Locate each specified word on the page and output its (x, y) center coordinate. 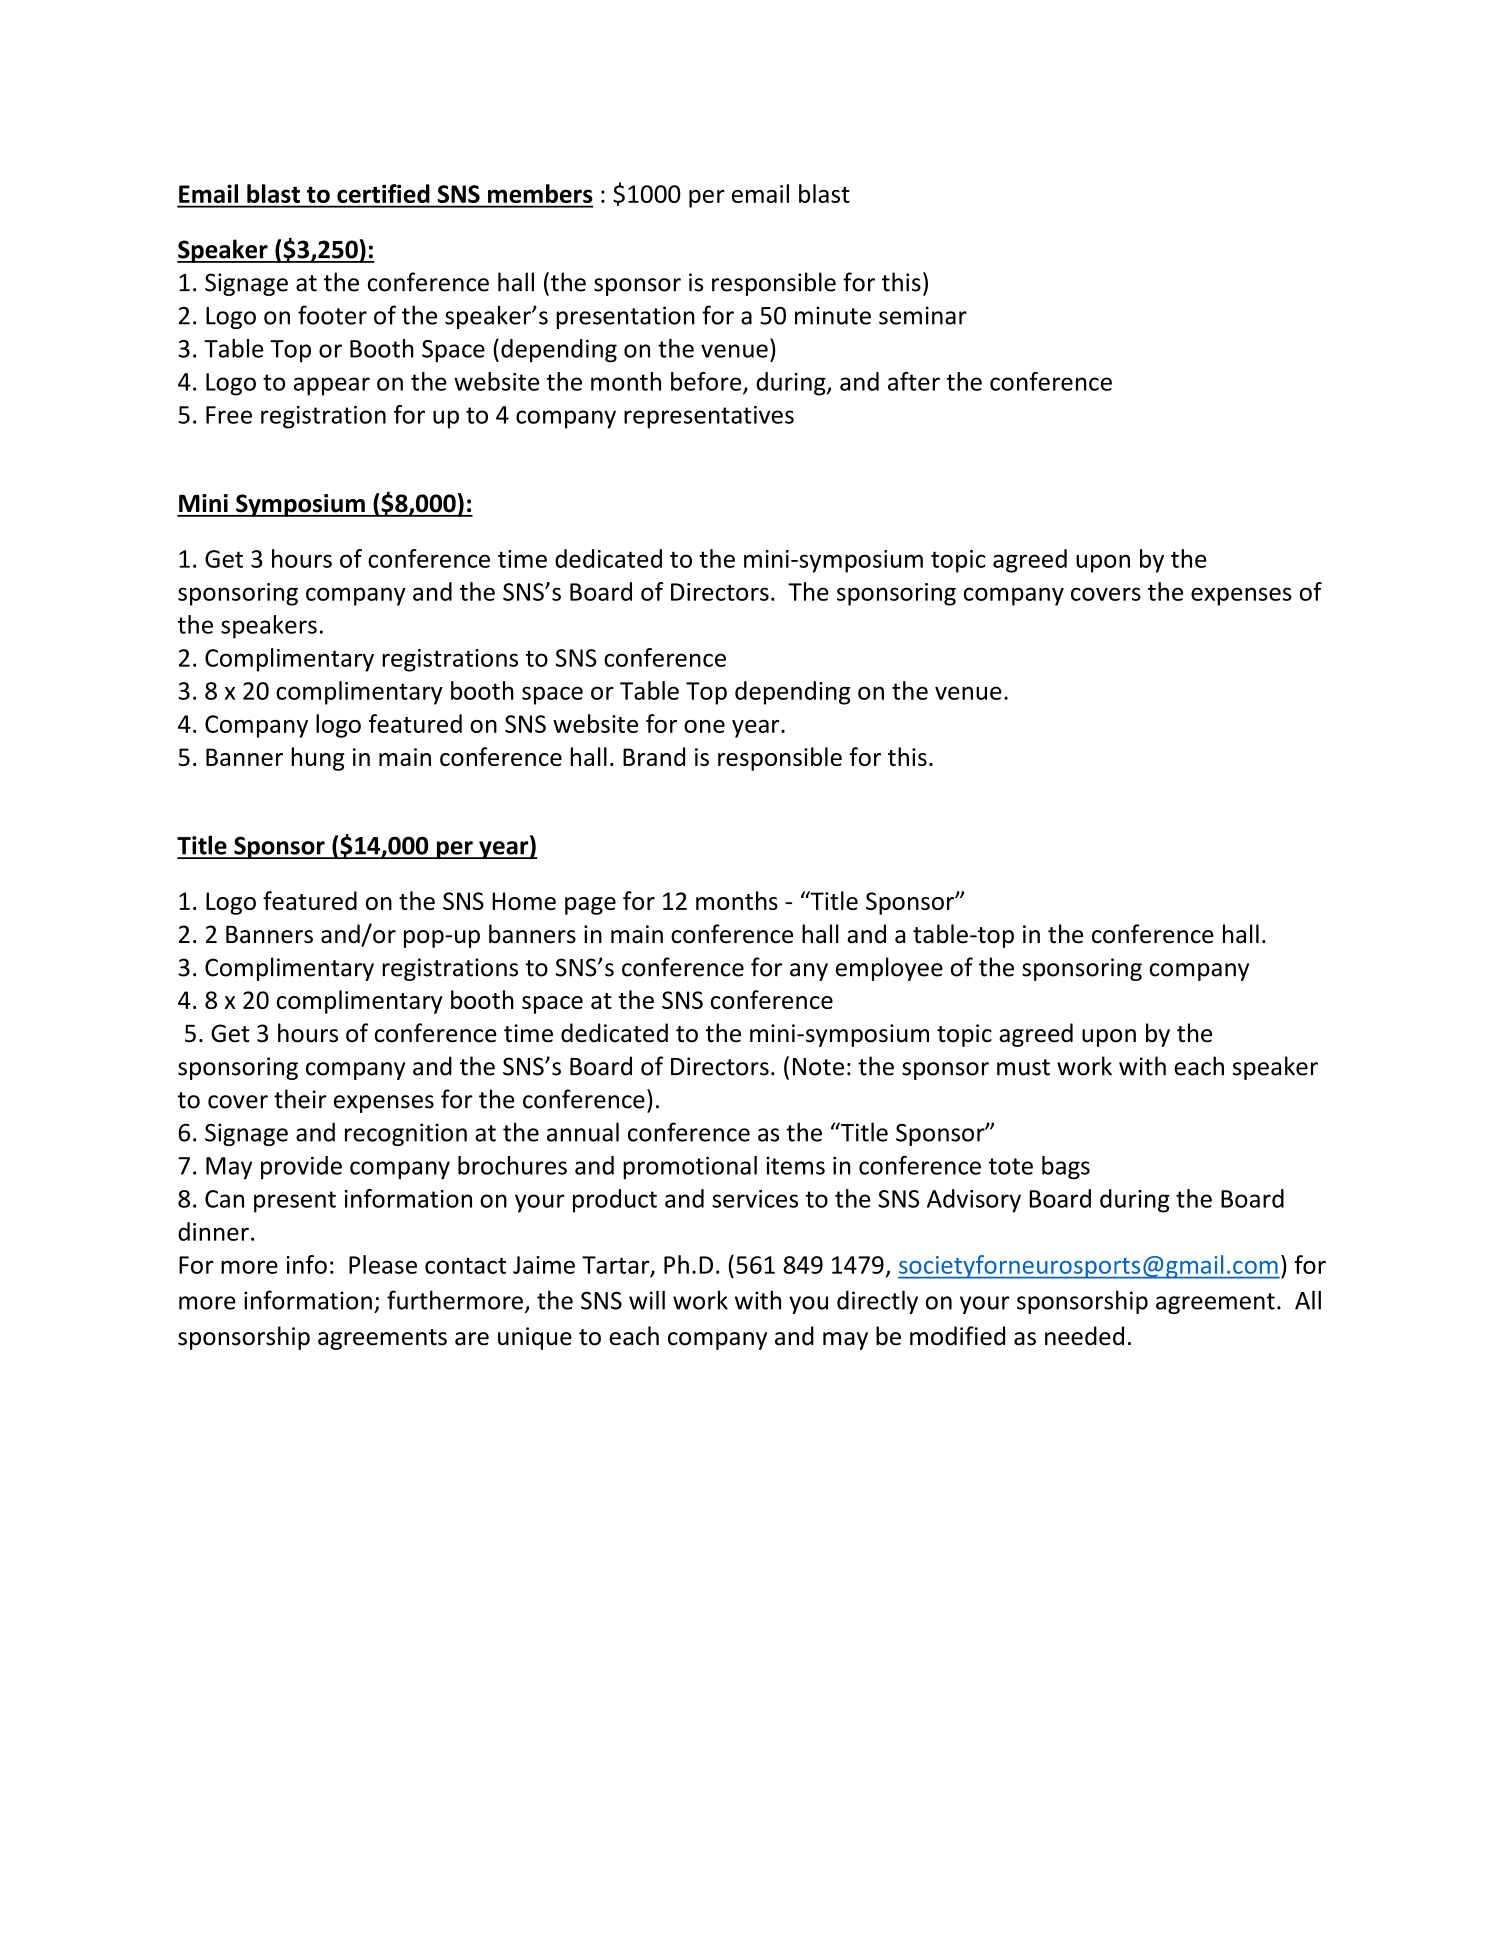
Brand (654, 756)
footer (332, 315)
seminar (923, 315)
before (707, 382)
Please (383, 1264)
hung (318, 759)
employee (889, 969)
